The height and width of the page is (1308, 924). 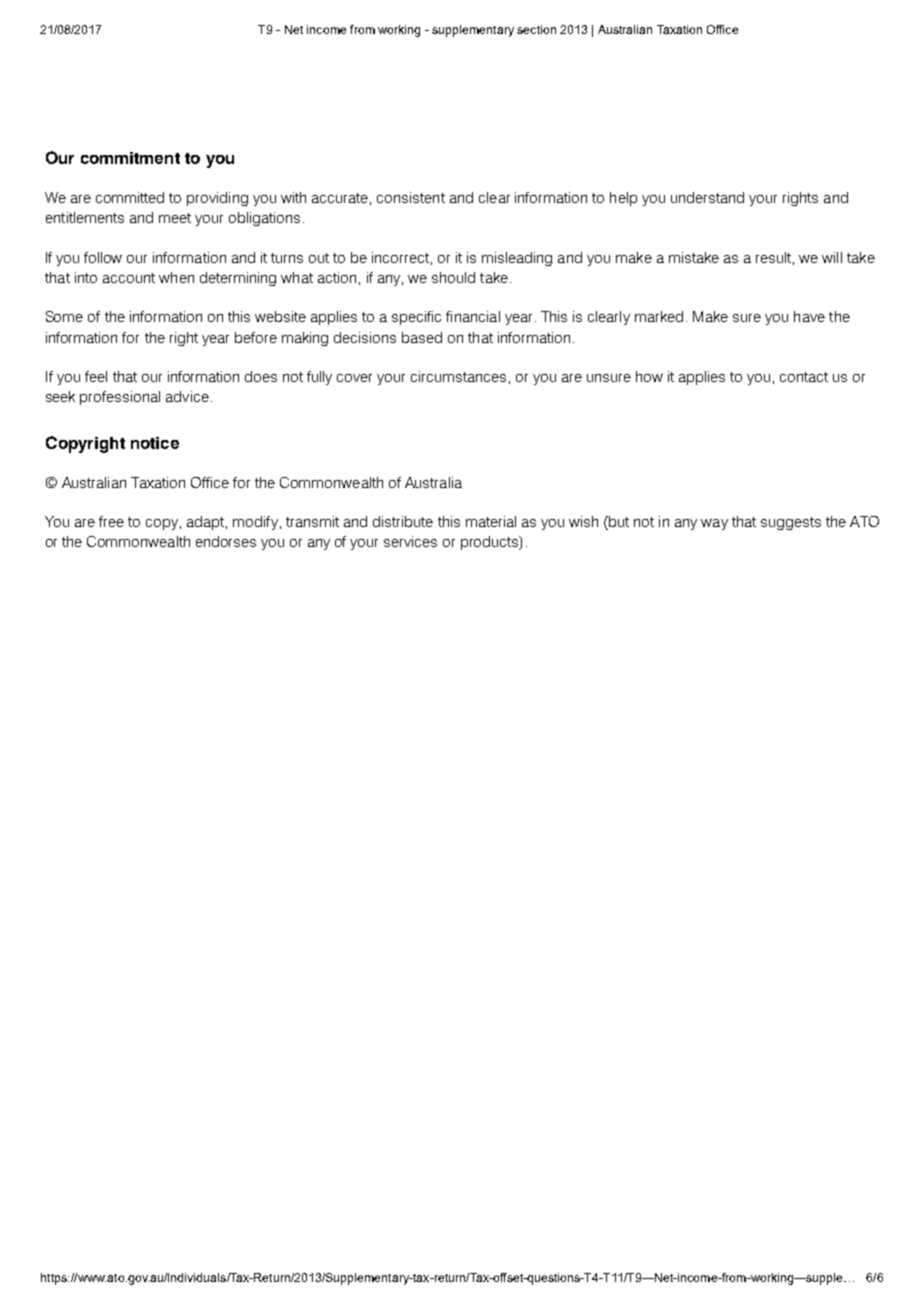 I want to click on committed, so click(x=130, y=197).
